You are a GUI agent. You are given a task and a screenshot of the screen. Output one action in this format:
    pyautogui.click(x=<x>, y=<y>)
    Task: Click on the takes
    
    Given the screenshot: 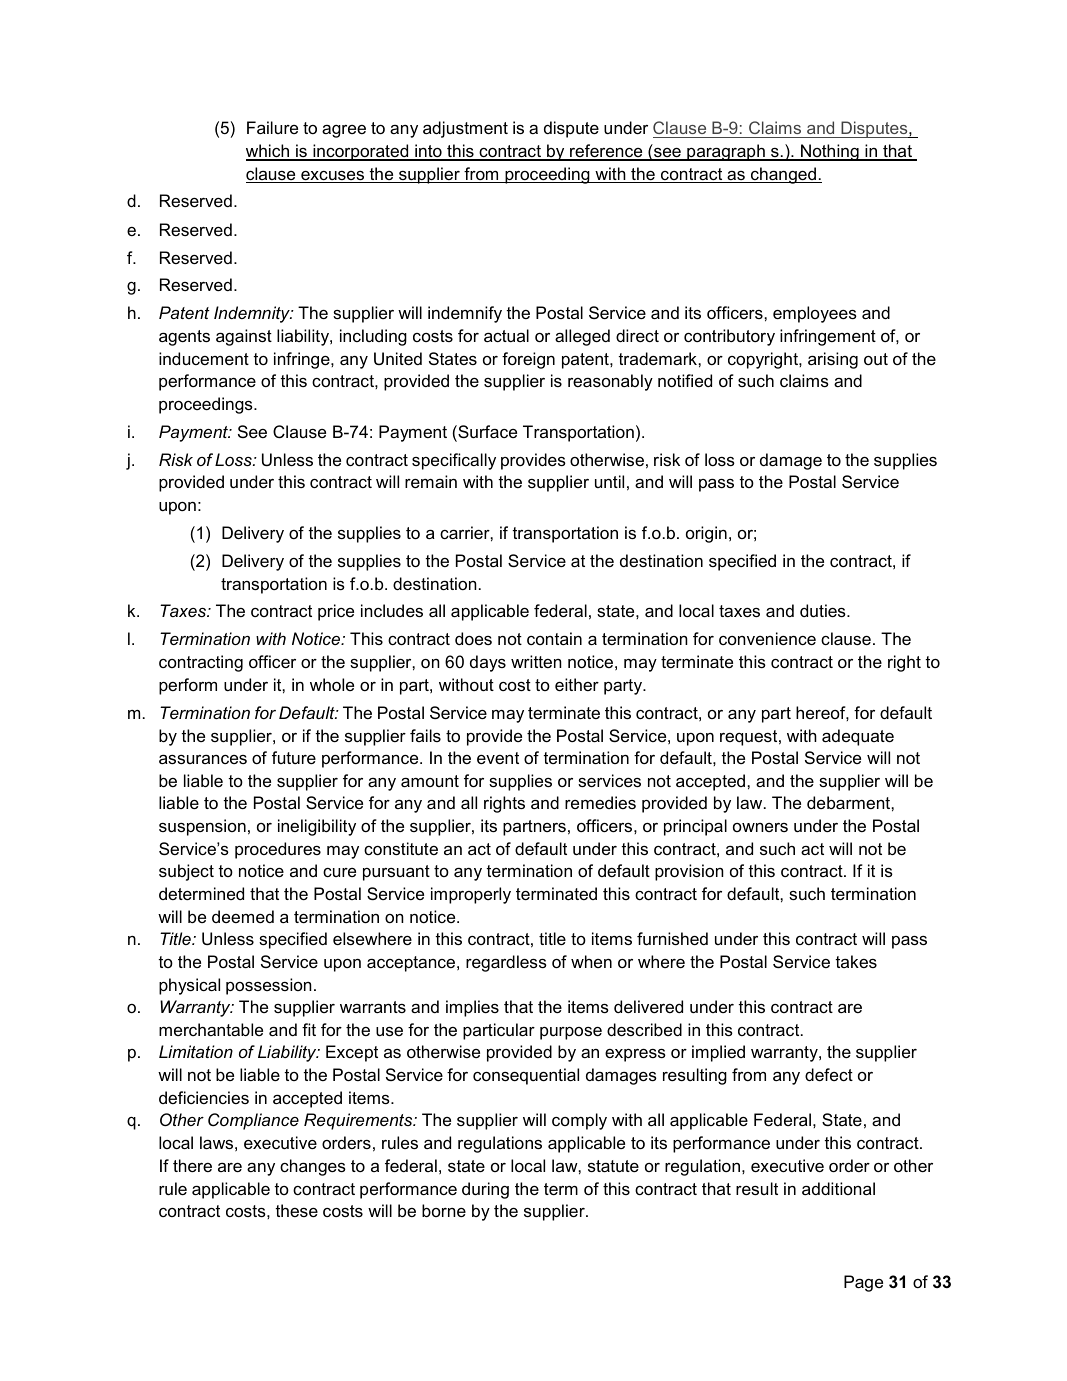 What is the action you would take?
    pyautogui.click(x=856, y=961)
